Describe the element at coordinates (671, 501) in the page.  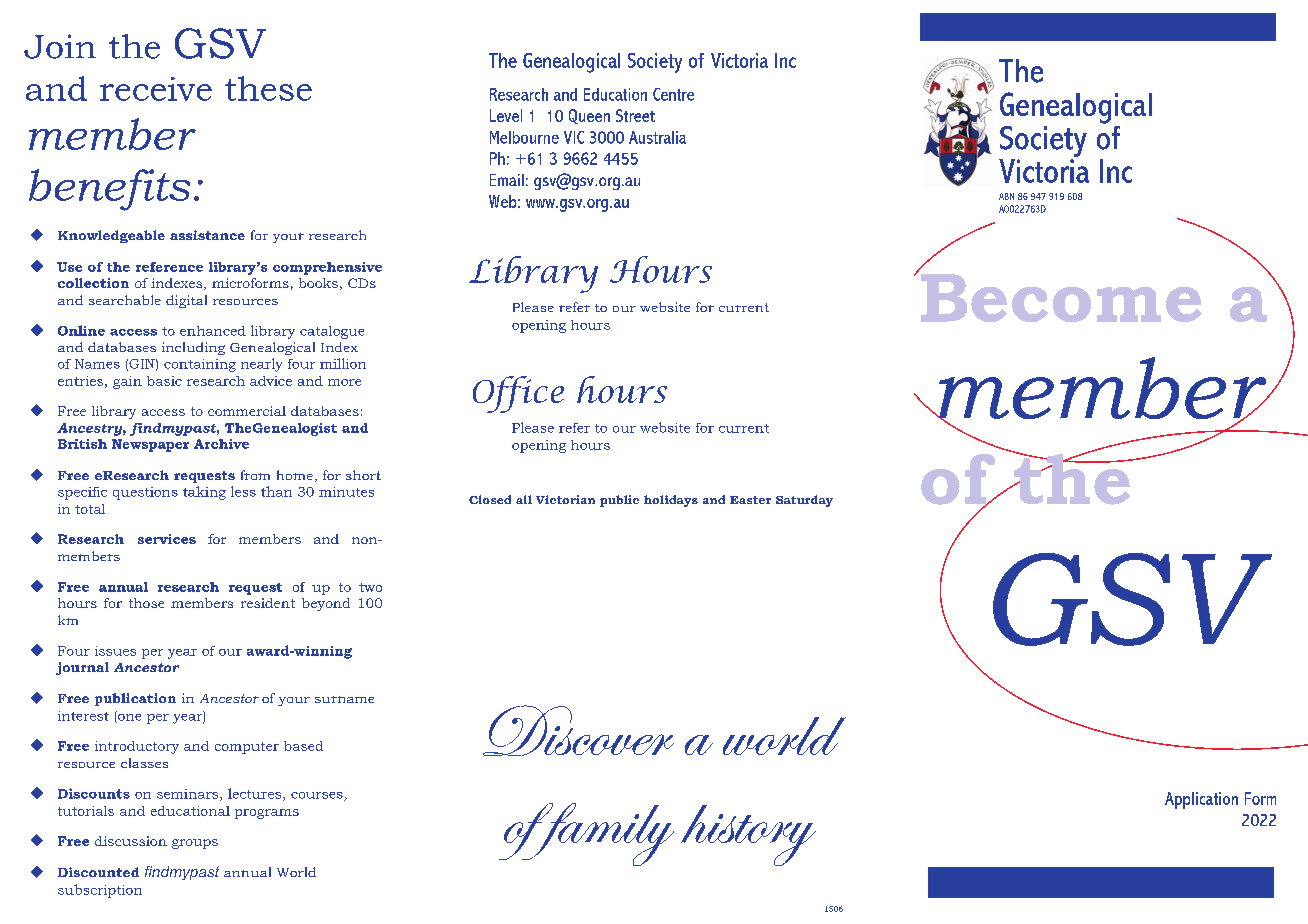
I see `holidays` at that location.
